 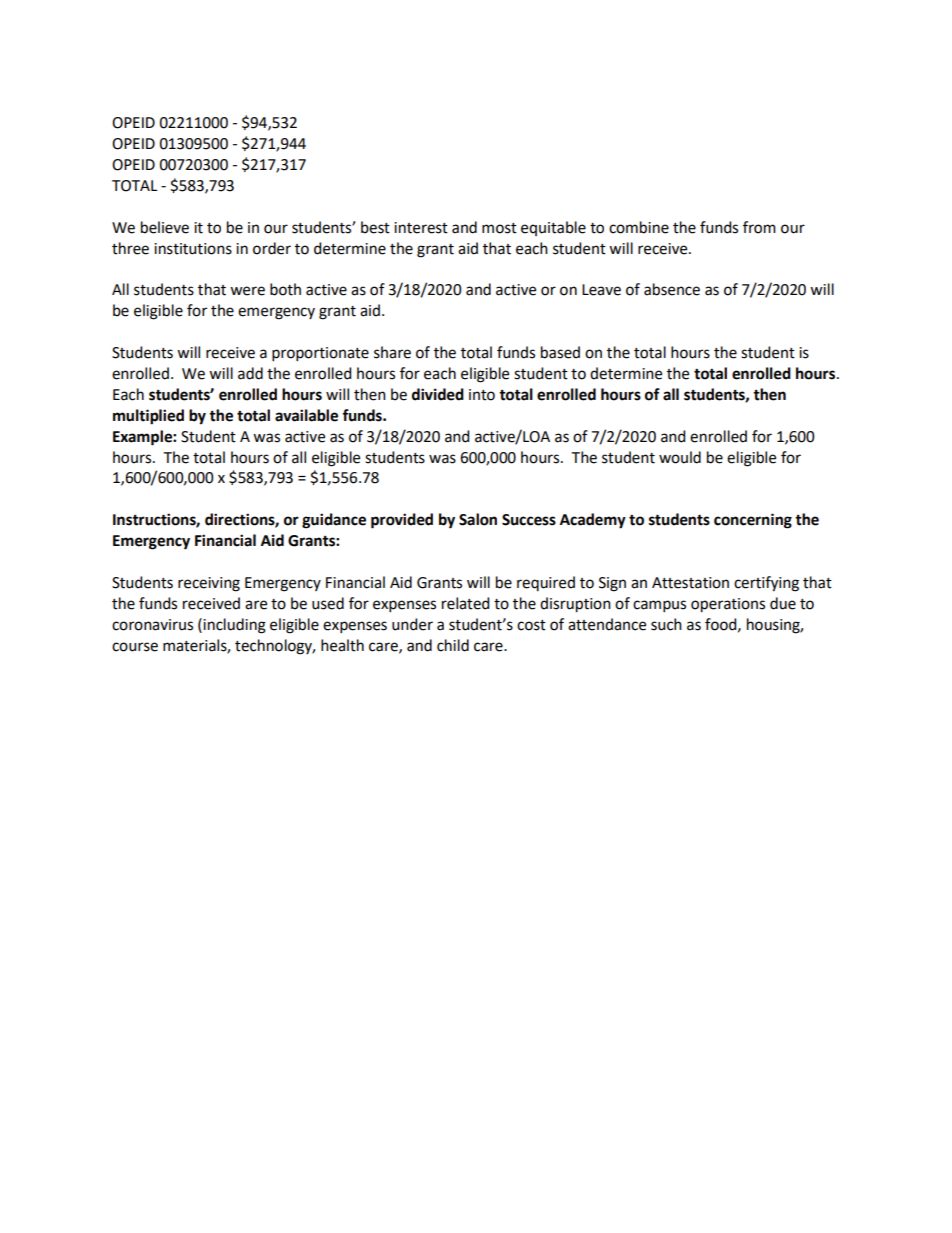 What do you see at coordinates (148, 417) in the screenshot?
I see `multiplied` at bounding box center [148, 417].
